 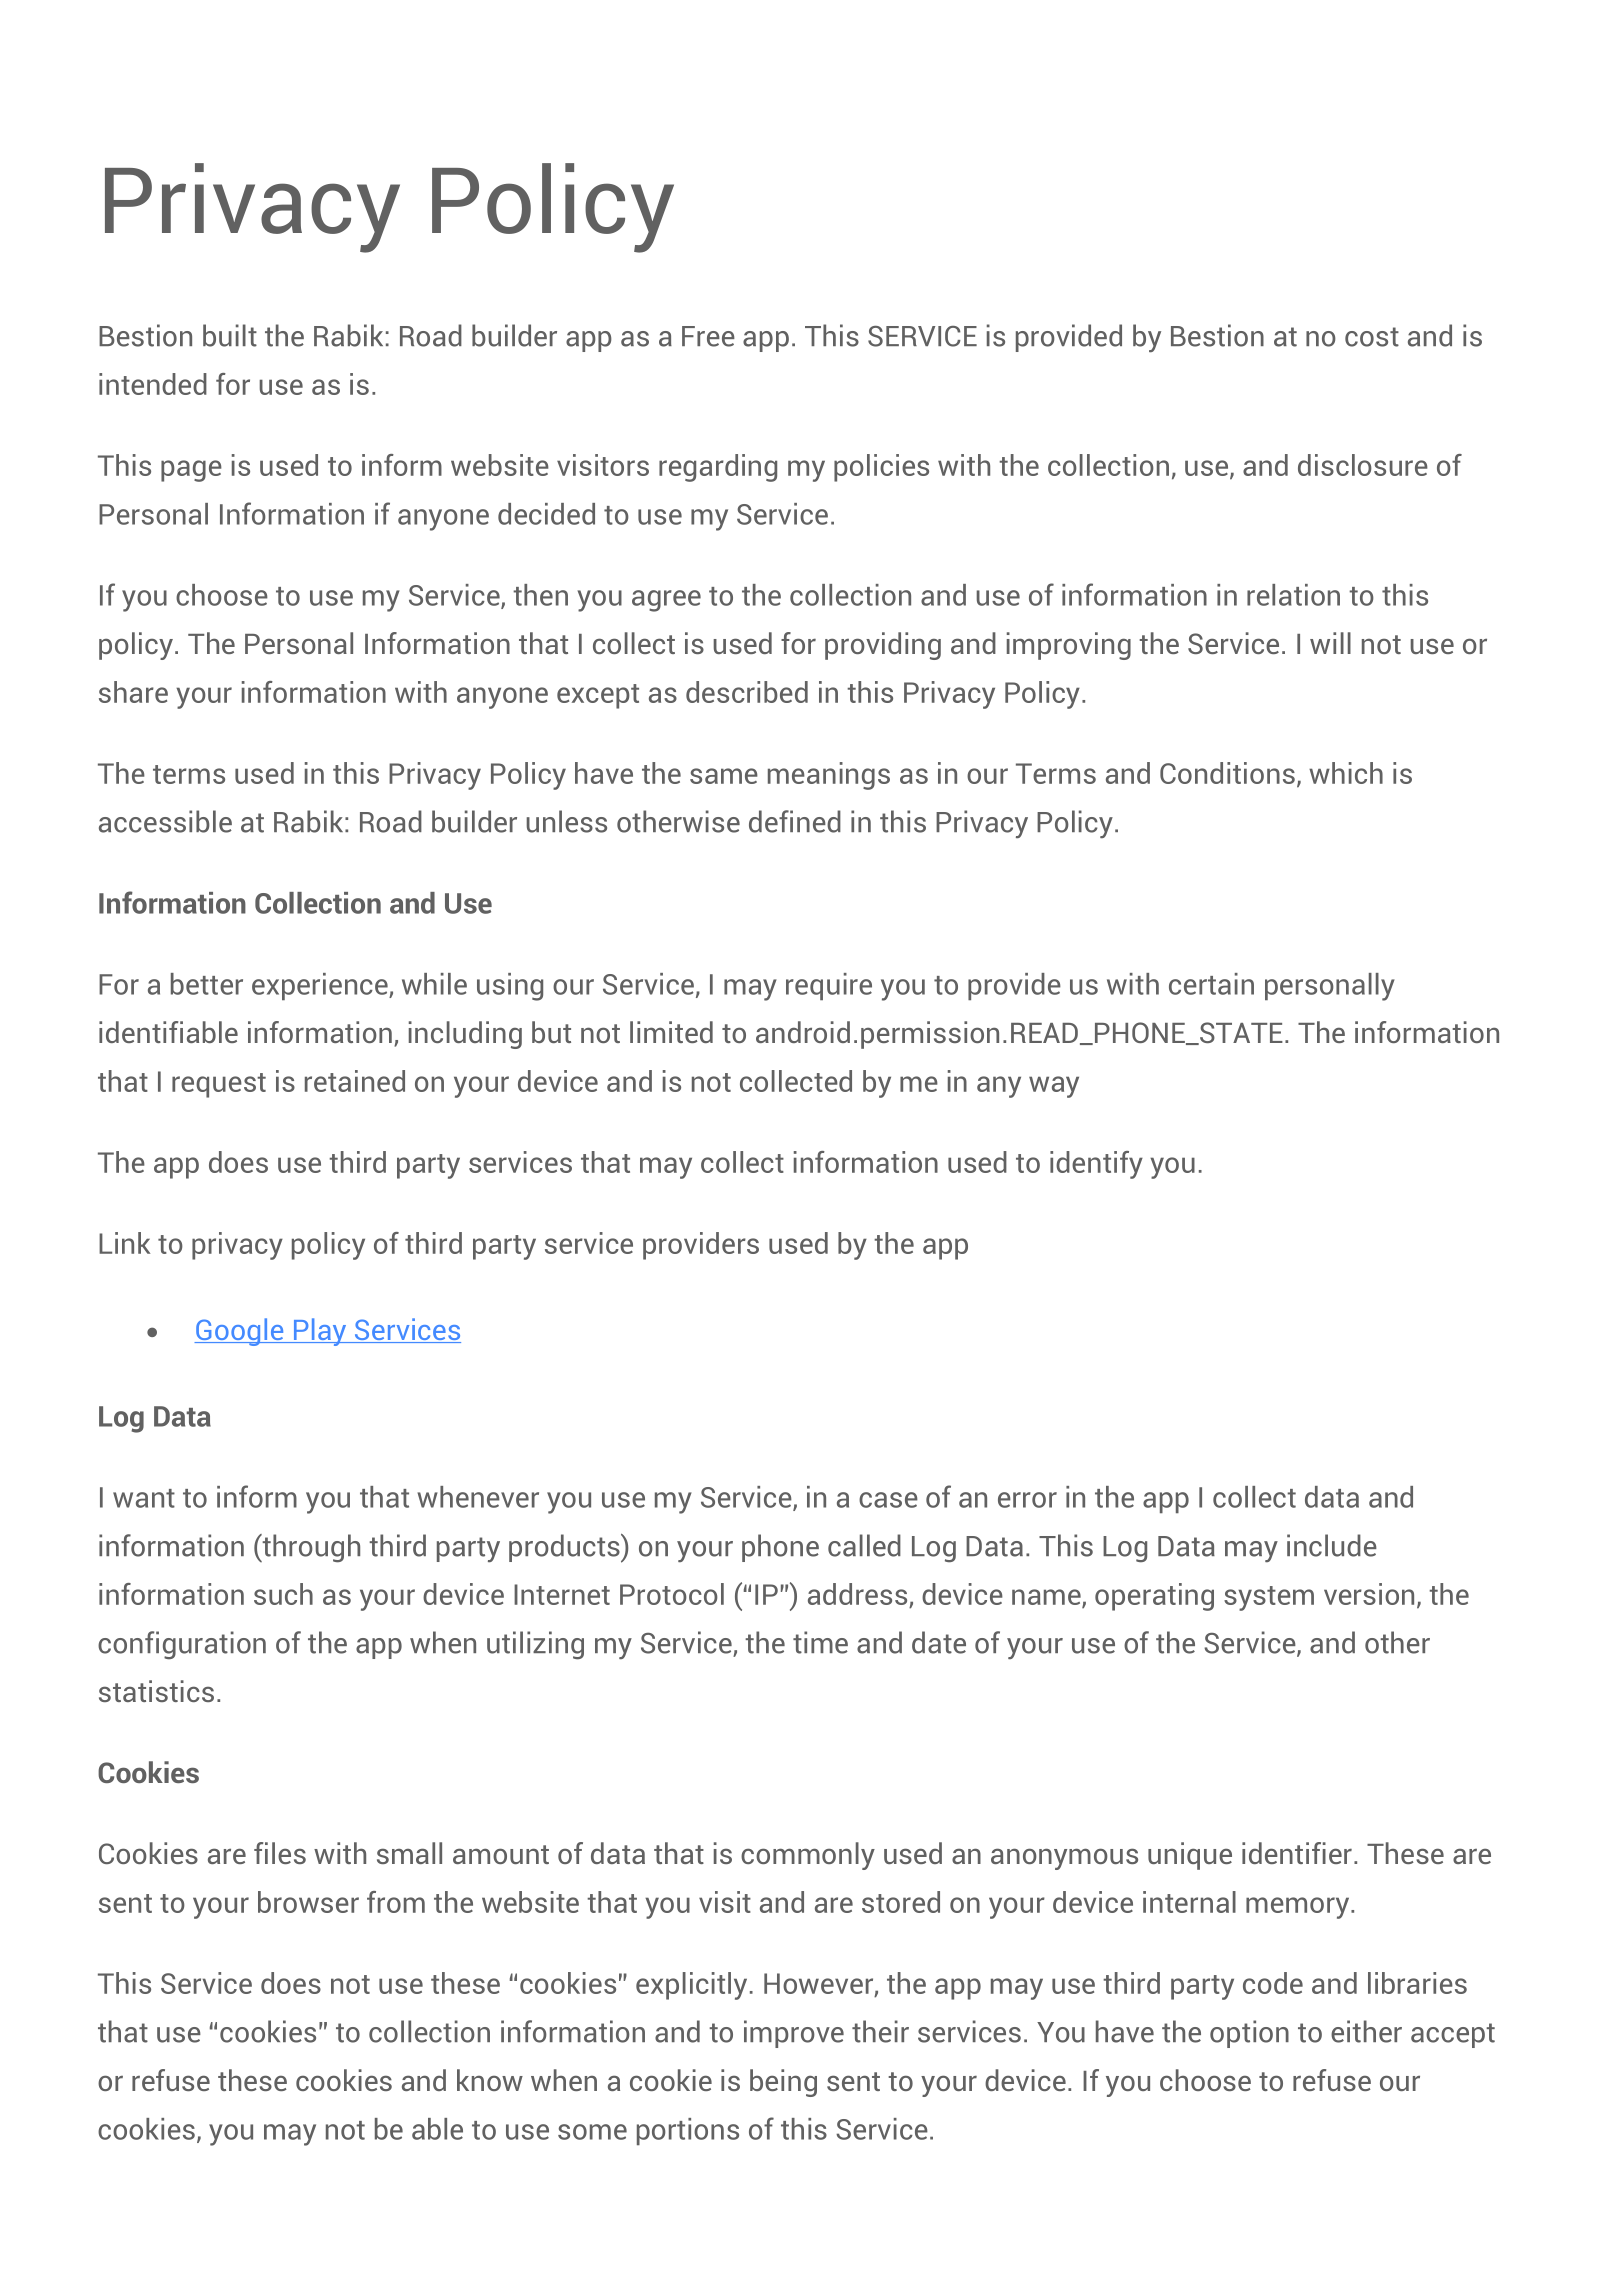 I want to click on being, so click(x=783, y=2083).
